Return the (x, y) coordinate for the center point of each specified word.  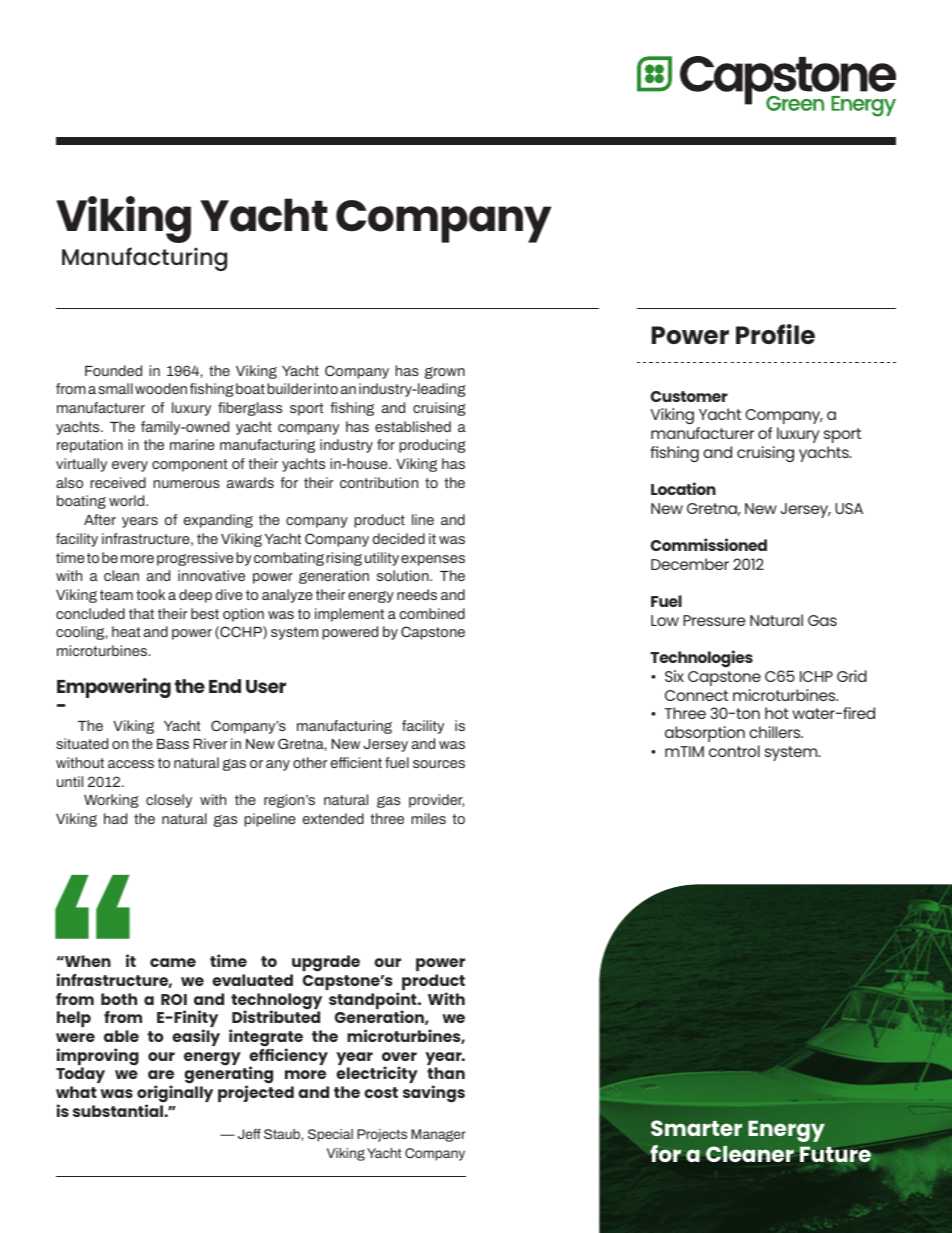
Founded (113, 370)
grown (445, 373)
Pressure (714, 620)
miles (428, 818)
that (141, 613)
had (115, 818)
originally (175, 1095)
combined (432, 613)
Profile (775, 334)
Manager (438, 1135)
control (734, 751)
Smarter (696, 1128)
